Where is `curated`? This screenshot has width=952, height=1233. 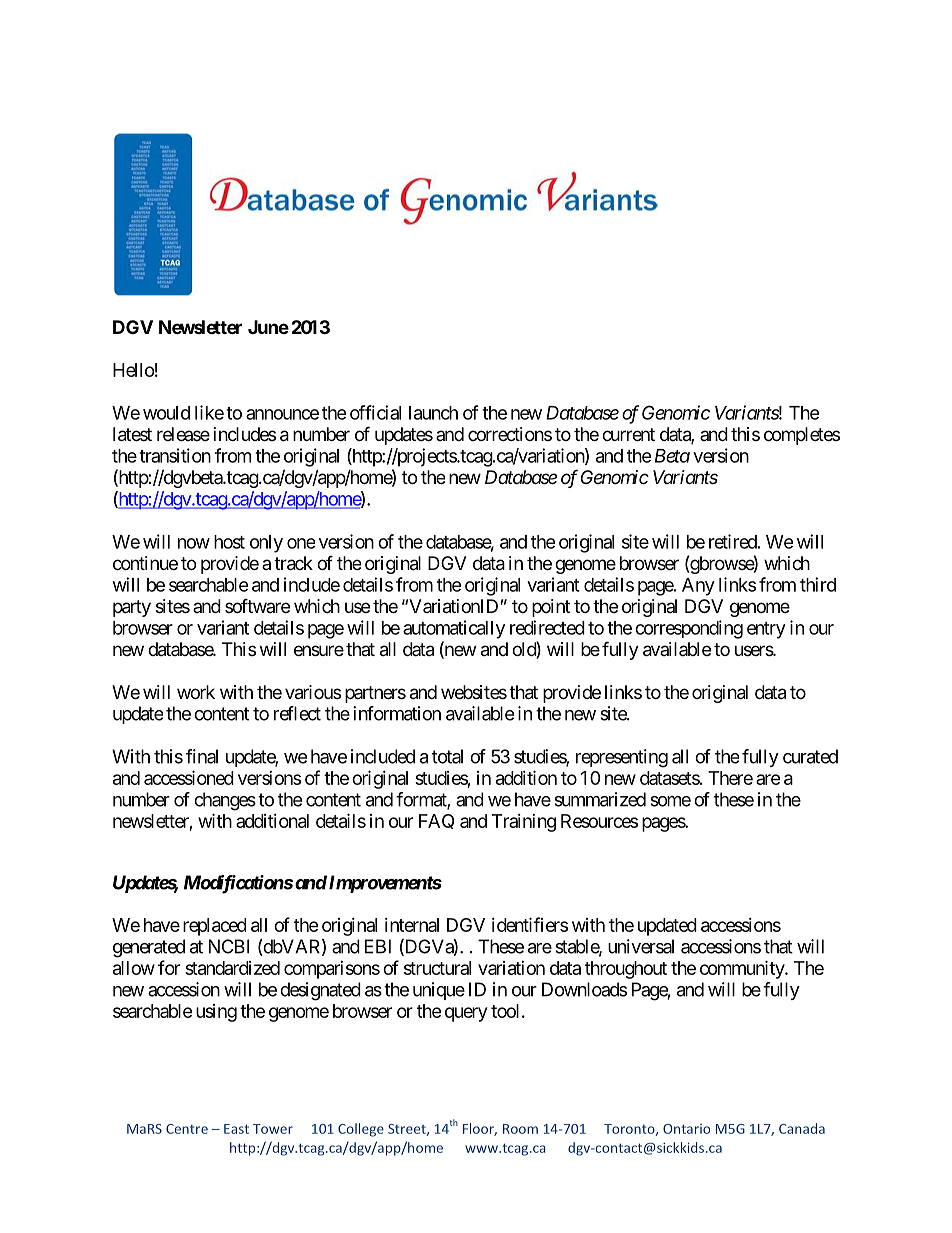
curated is located at coordinates (810, 756).
